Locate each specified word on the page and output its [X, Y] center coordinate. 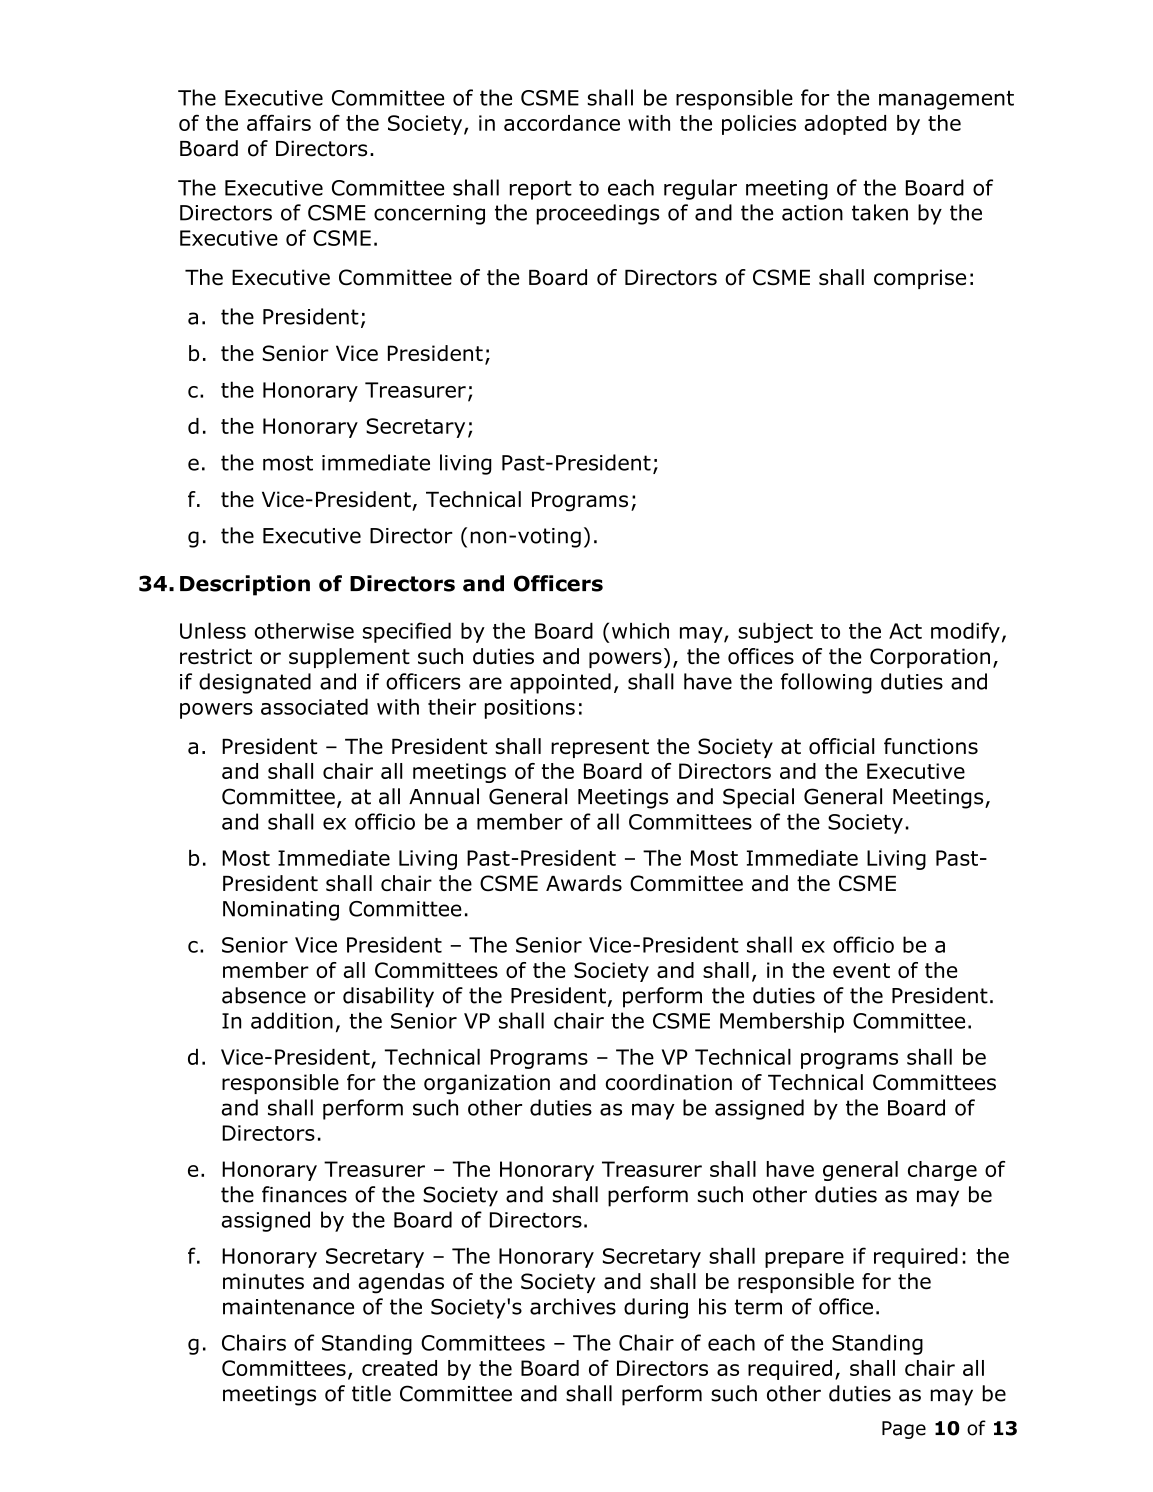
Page [904, 1430]
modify [965, 632]
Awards [584, 883]
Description [245, 585]
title [371, 1393]
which [640, 630]
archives [573, 1306]
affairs [279, 122]
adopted [845, 125]
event [861, 970]
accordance [562, 123]
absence [264, 995]
